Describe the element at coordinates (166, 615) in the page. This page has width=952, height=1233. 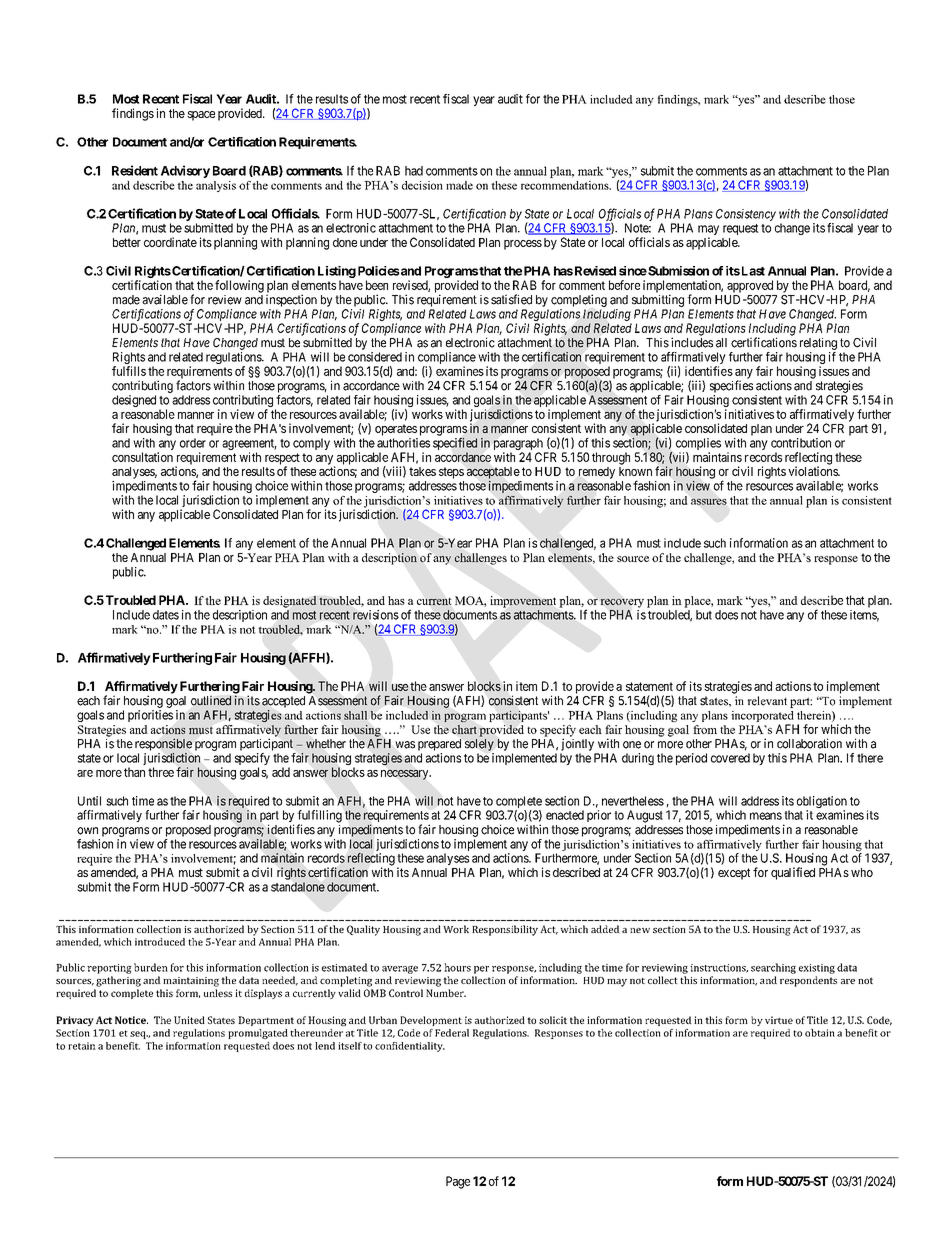
I see `dates` at that location.
